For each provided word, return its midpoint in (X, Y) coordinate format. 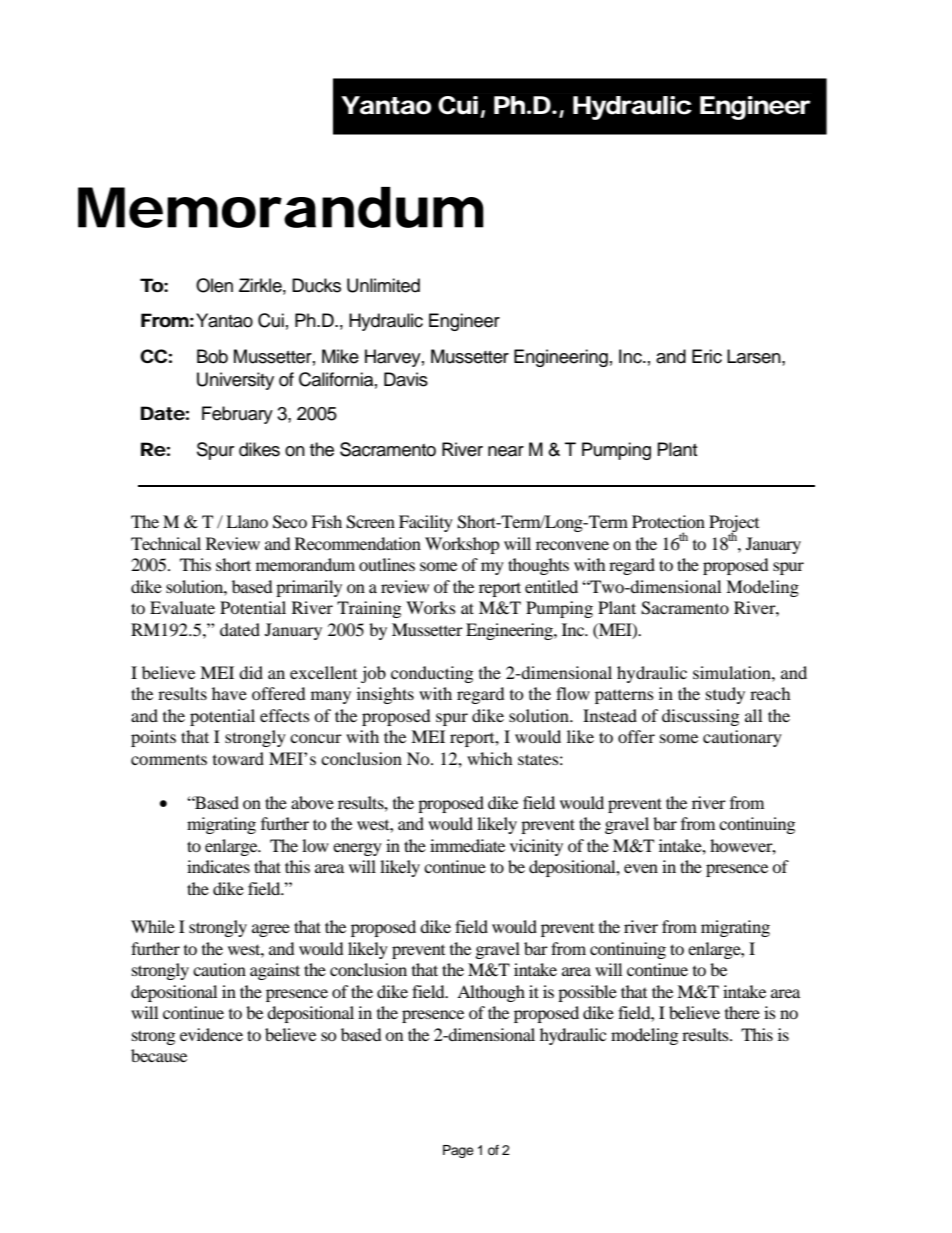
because (159, 1055)
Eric (707, 356)
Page (458, 1151)
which (490, 758)
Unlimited (383, 285)
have (229, 693)
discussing (700, 717)
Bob (212, 356)
